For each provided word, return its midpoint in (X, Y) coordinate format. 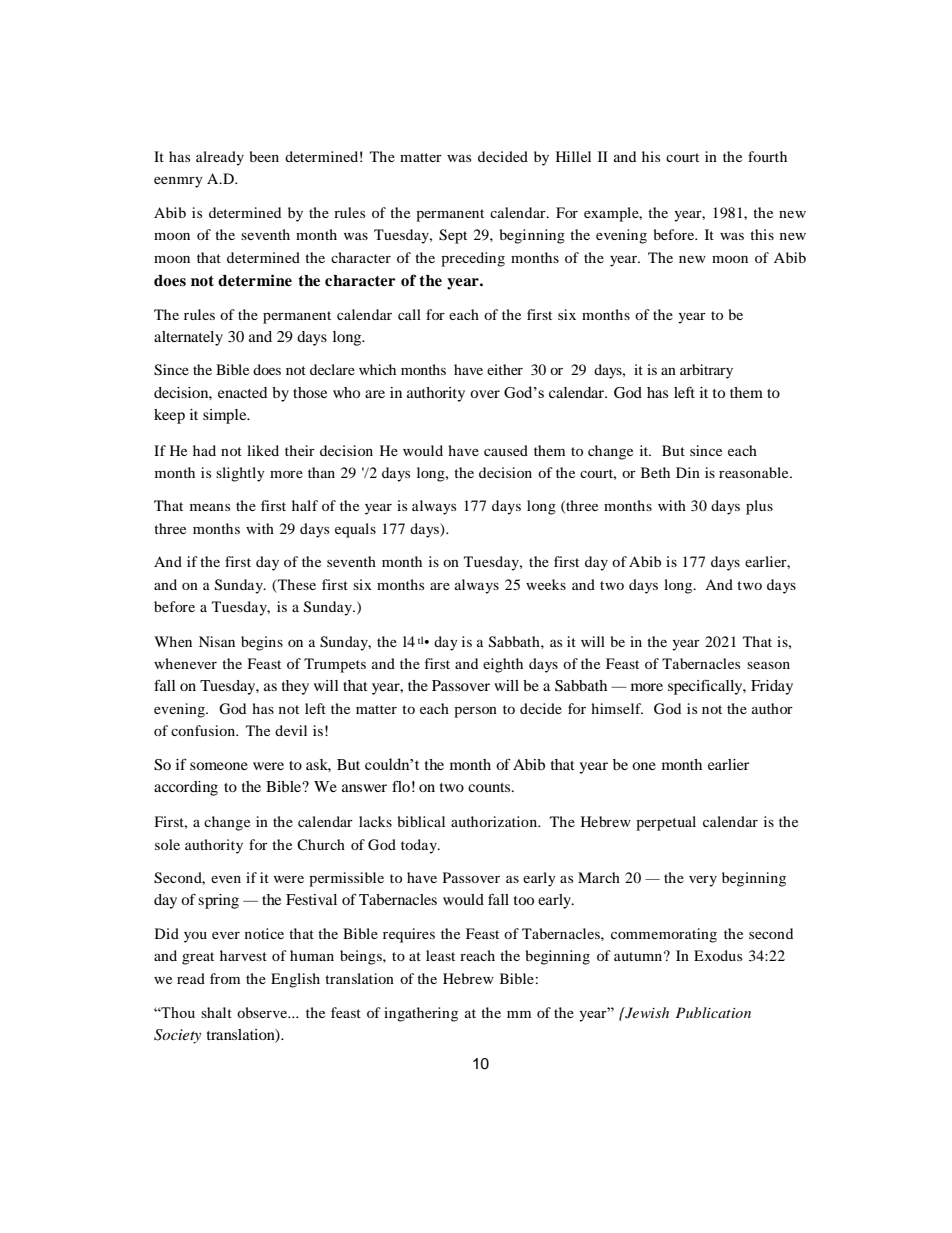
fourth (767, 156)
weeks (546, 584)
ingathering (421, 1014)
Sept (453, 236)
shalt (216, 1012)
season (768, 665)
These (296, 584)
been (264, 156)
